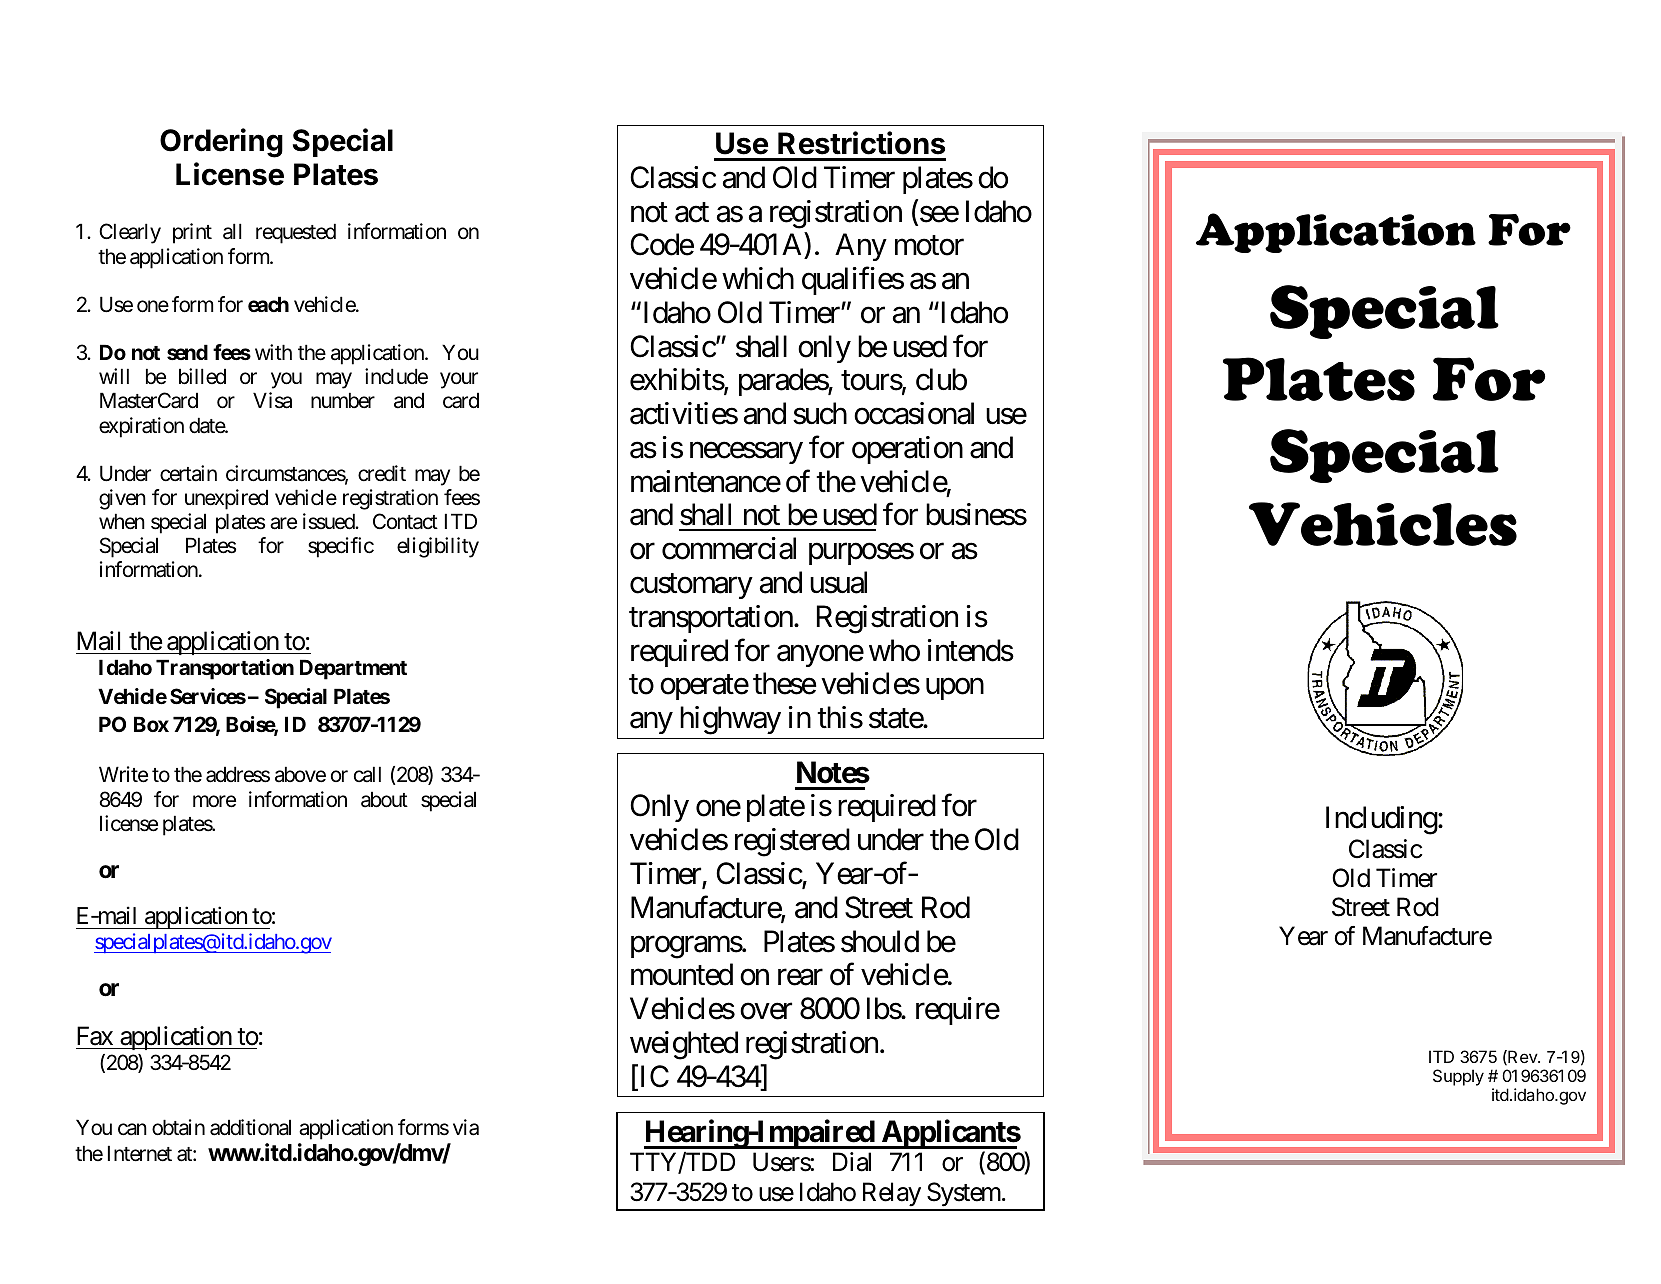 The image size is (1661, 1284). I want to click on Supply, so click(1458, 1077).
